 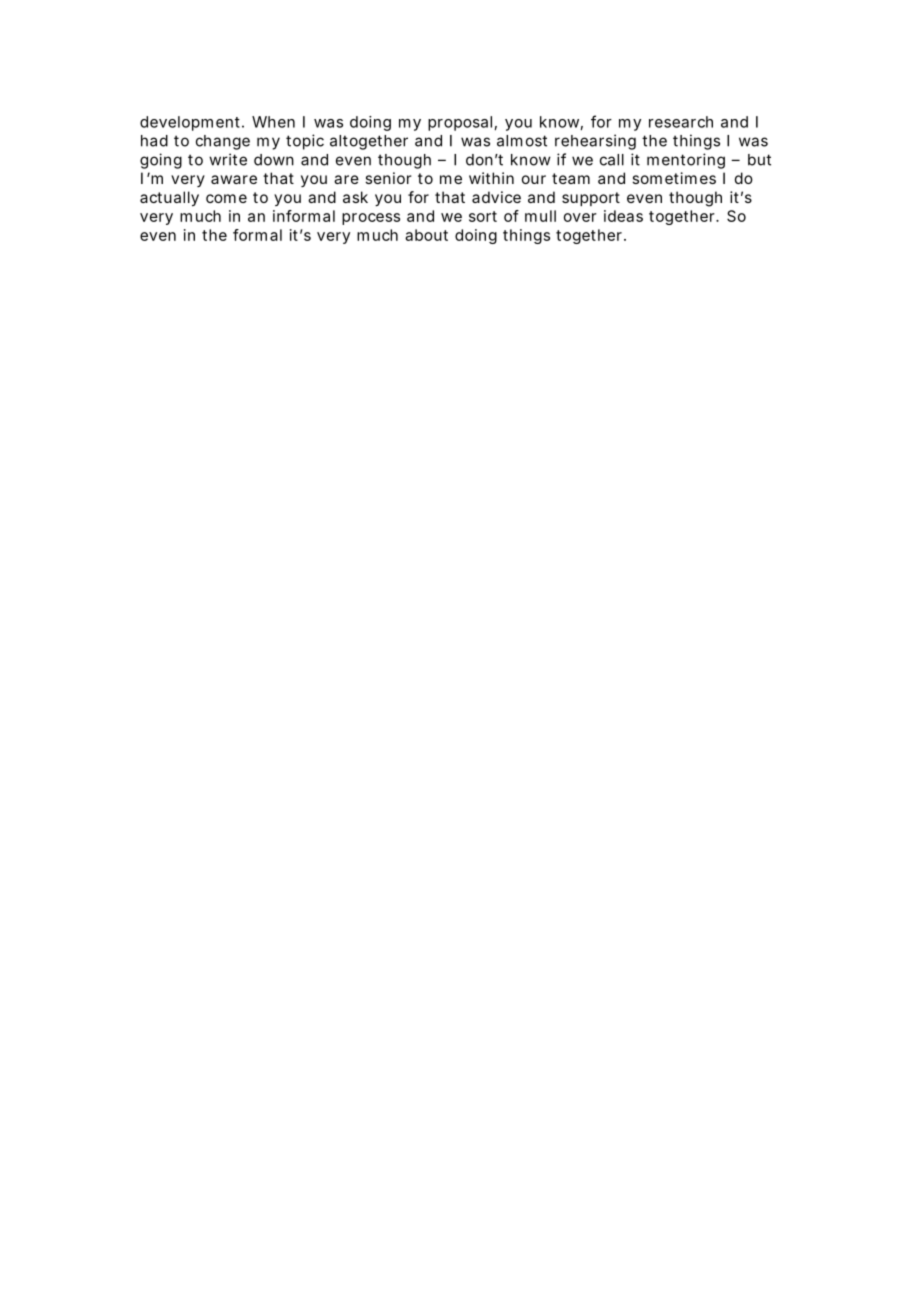 What do you see at coordinates (234, 179) in the document?
I see `aware` at bounding box center [234, 179].
